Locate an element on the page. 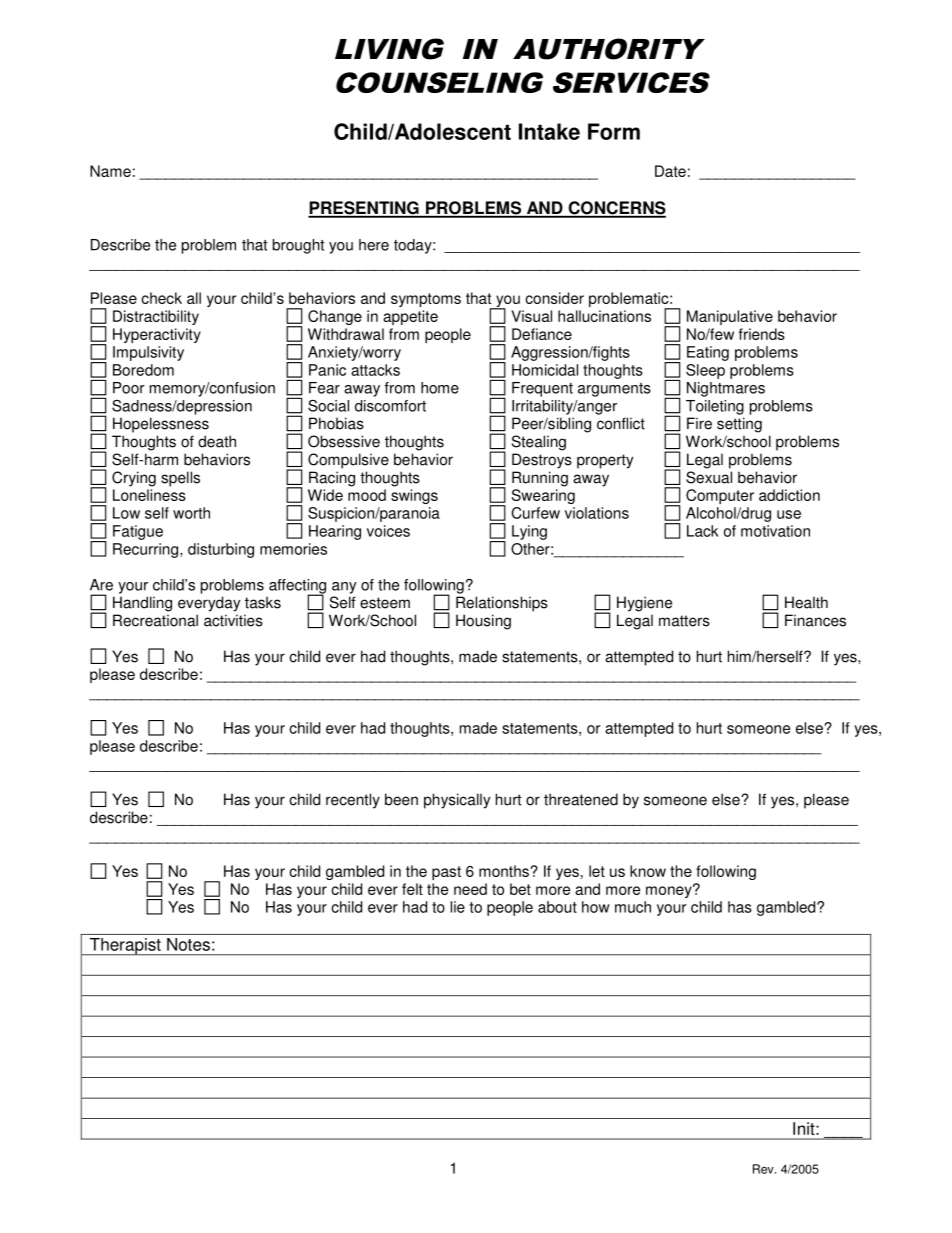 This page has width=952, height=1233. Therapist is located at coordinates (125, 947).
